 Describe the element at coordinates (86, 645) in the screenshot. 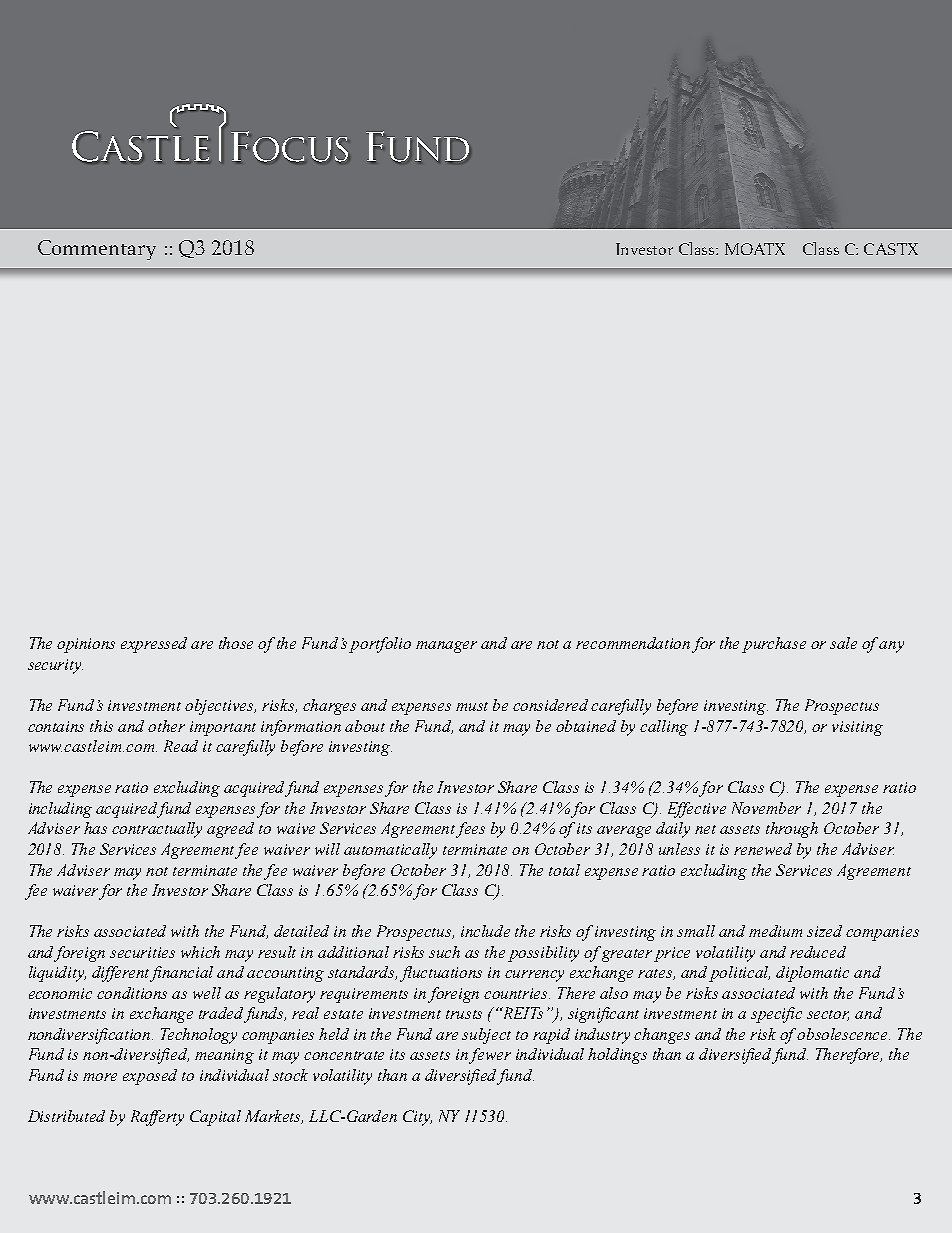

I see `opinions` at that location.
